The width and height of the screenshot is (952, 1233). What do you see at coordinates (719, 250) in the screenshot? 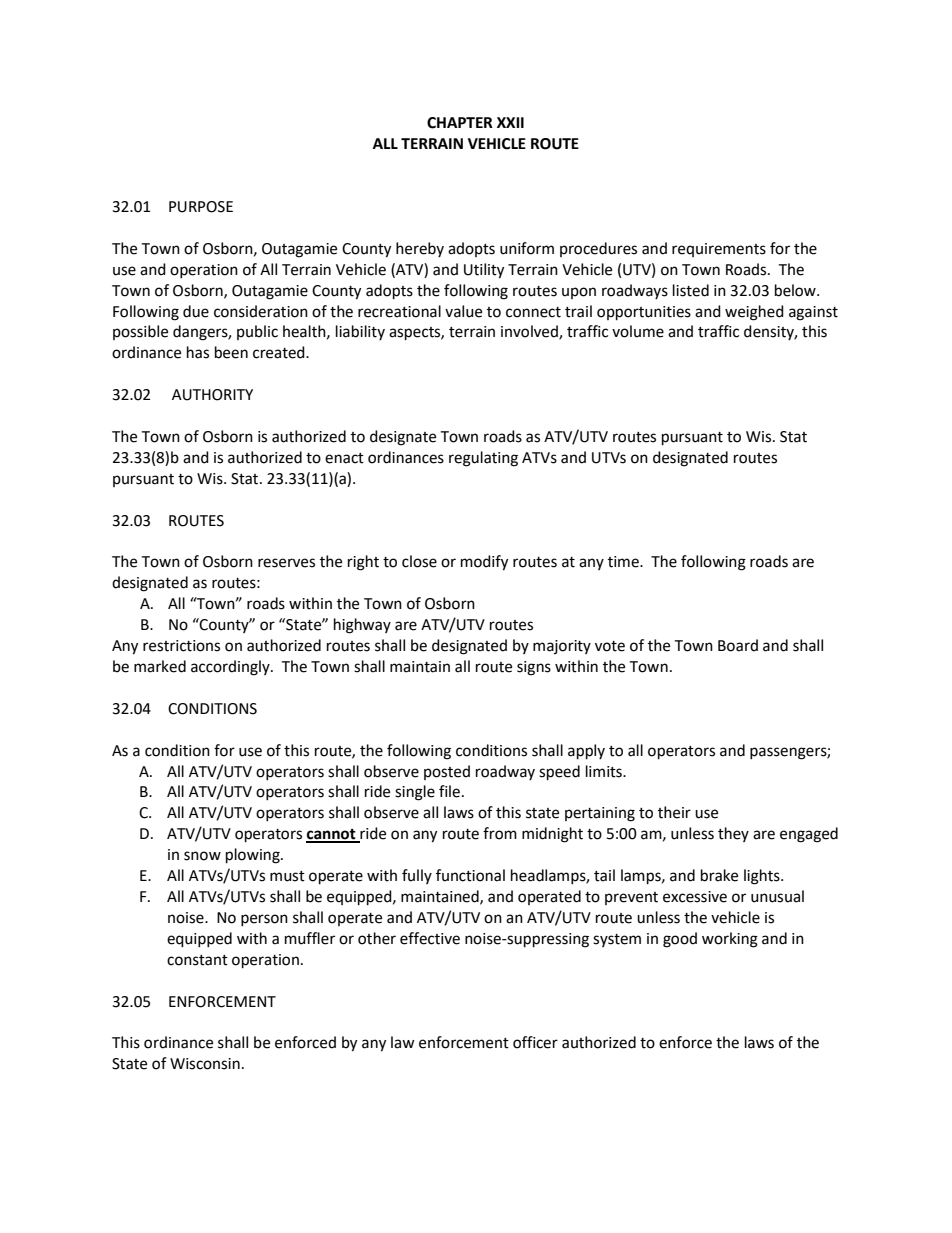
I see `requirements` at bounding box center [719, 250].
